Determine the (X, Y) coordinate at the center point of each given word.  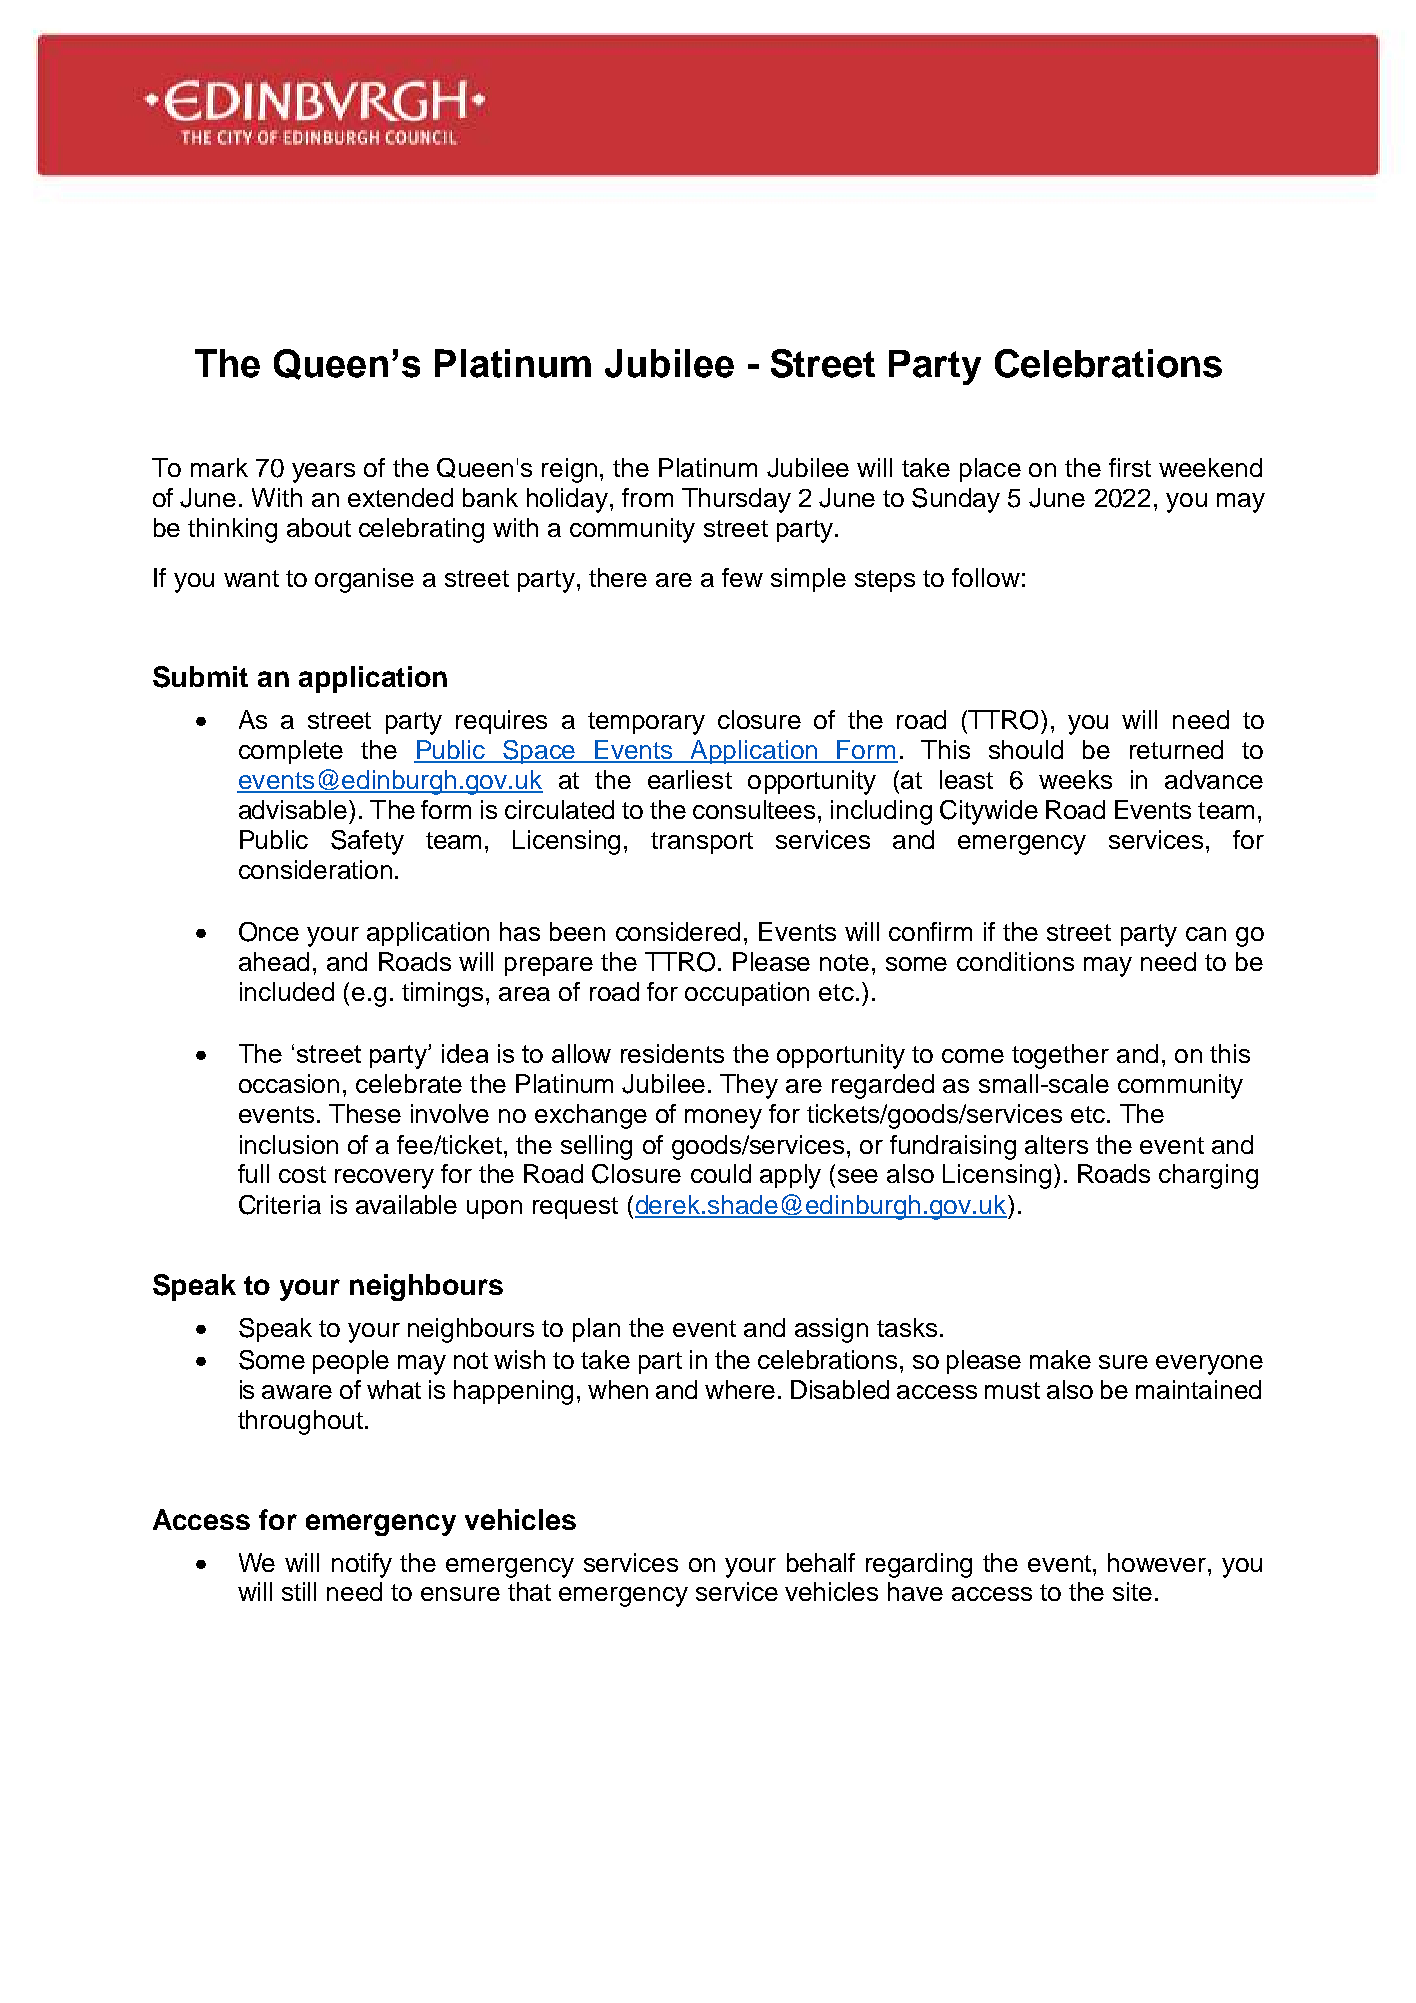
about (319, 527)
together (1060, 1056)
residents (672, 1053)
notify (362, 1565)
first (1130, 467)
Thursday (736, 500)
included (287, 991)
